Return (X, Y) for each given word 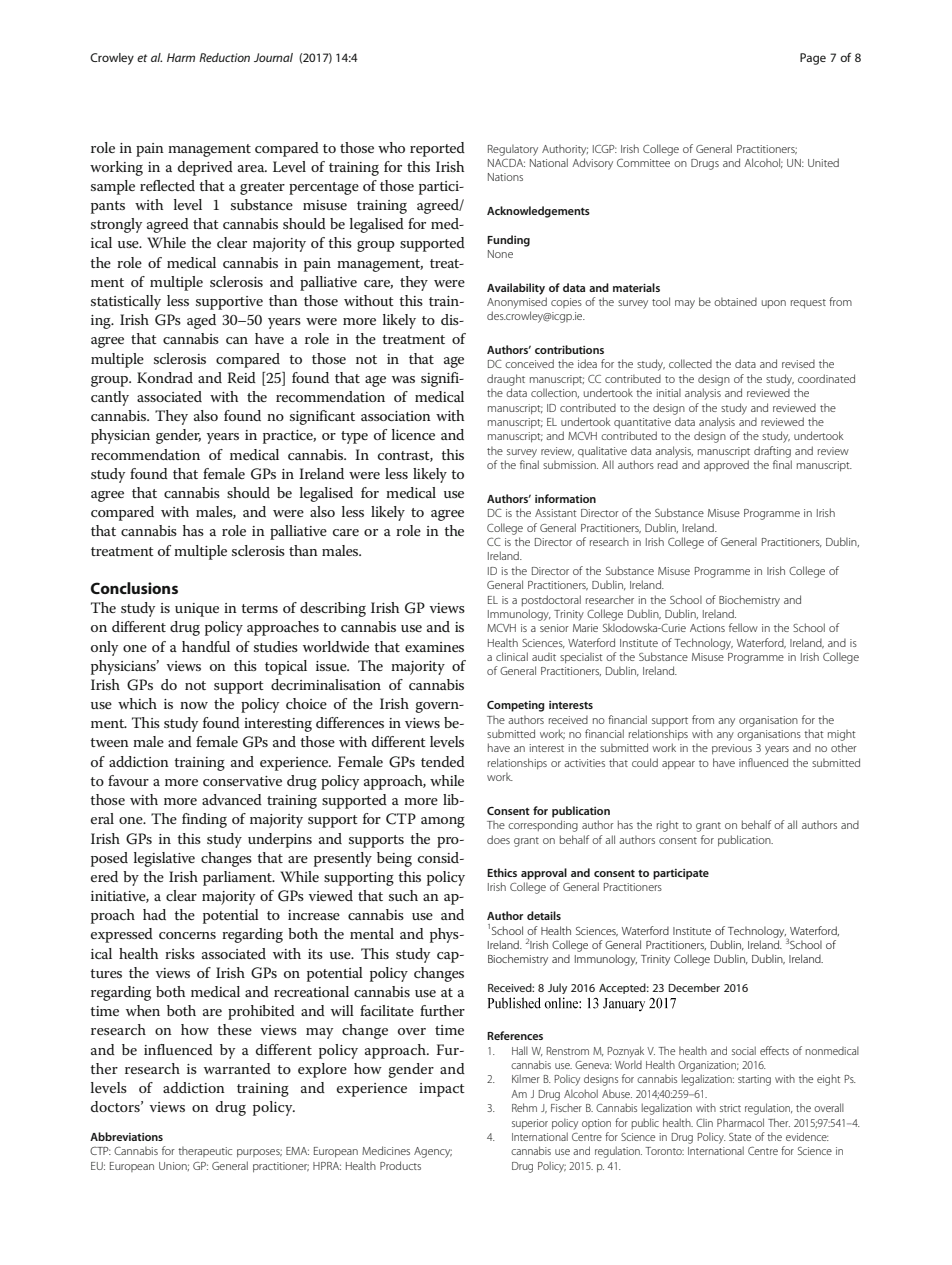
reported (437, 149)
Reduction (224, 57)
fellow (743, 627)
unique (197, 610)
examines (434, 647)
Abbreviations (126, 1136)
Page (813, 59)
